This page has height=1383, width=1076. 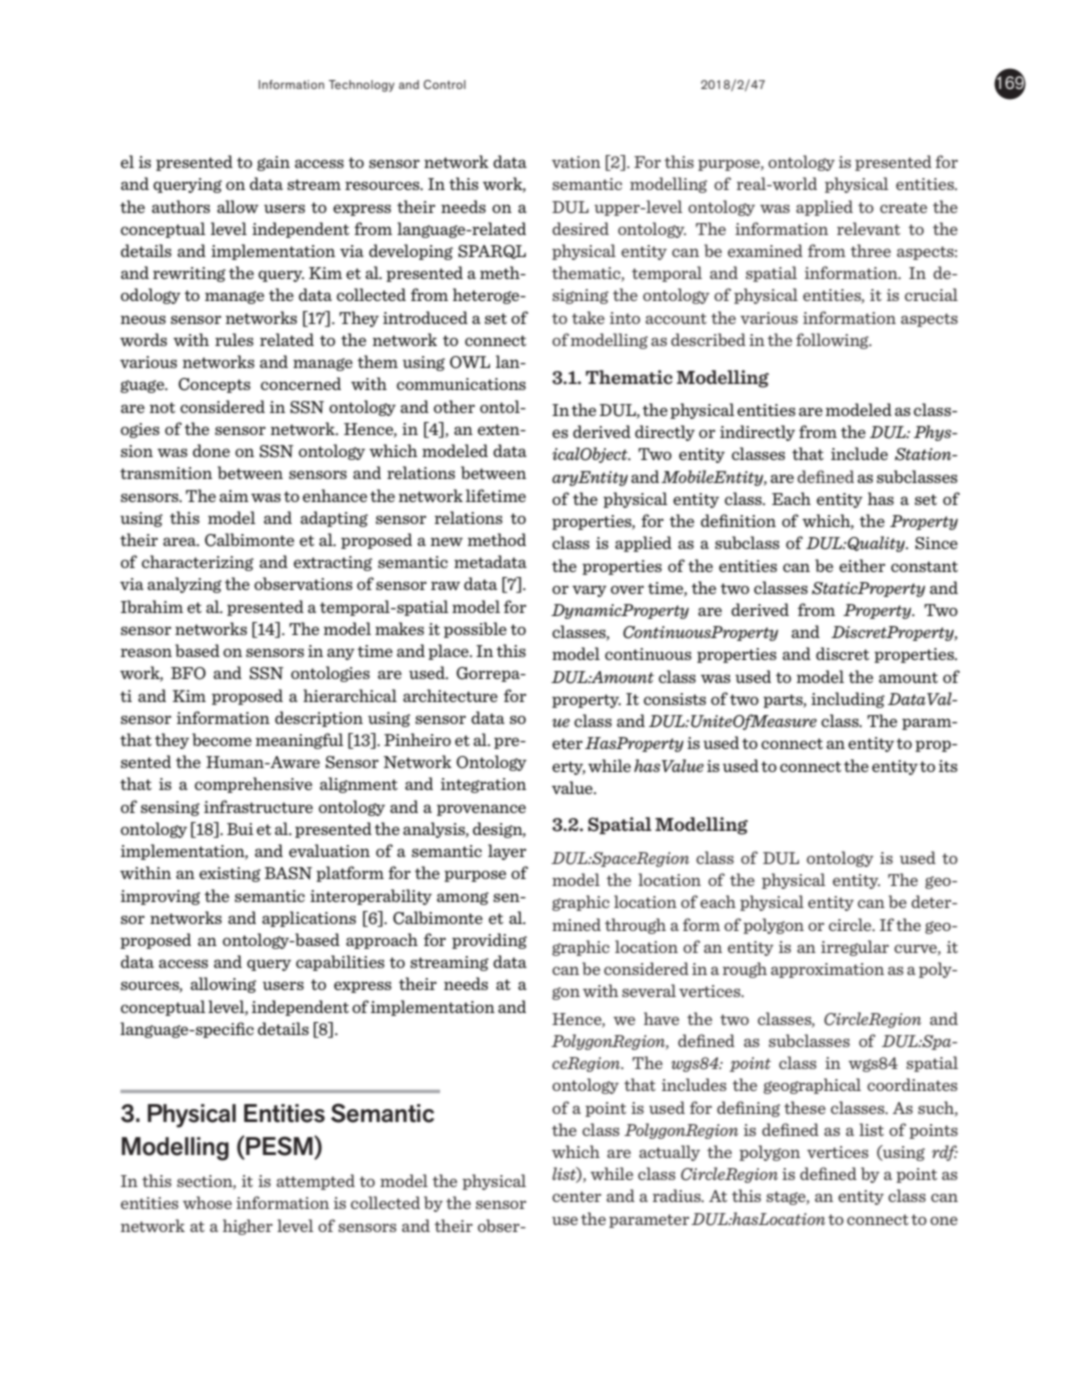 What do you see at coordinates (475, 630) in the page?
I see `possible` at bounding box center [475, 630].
